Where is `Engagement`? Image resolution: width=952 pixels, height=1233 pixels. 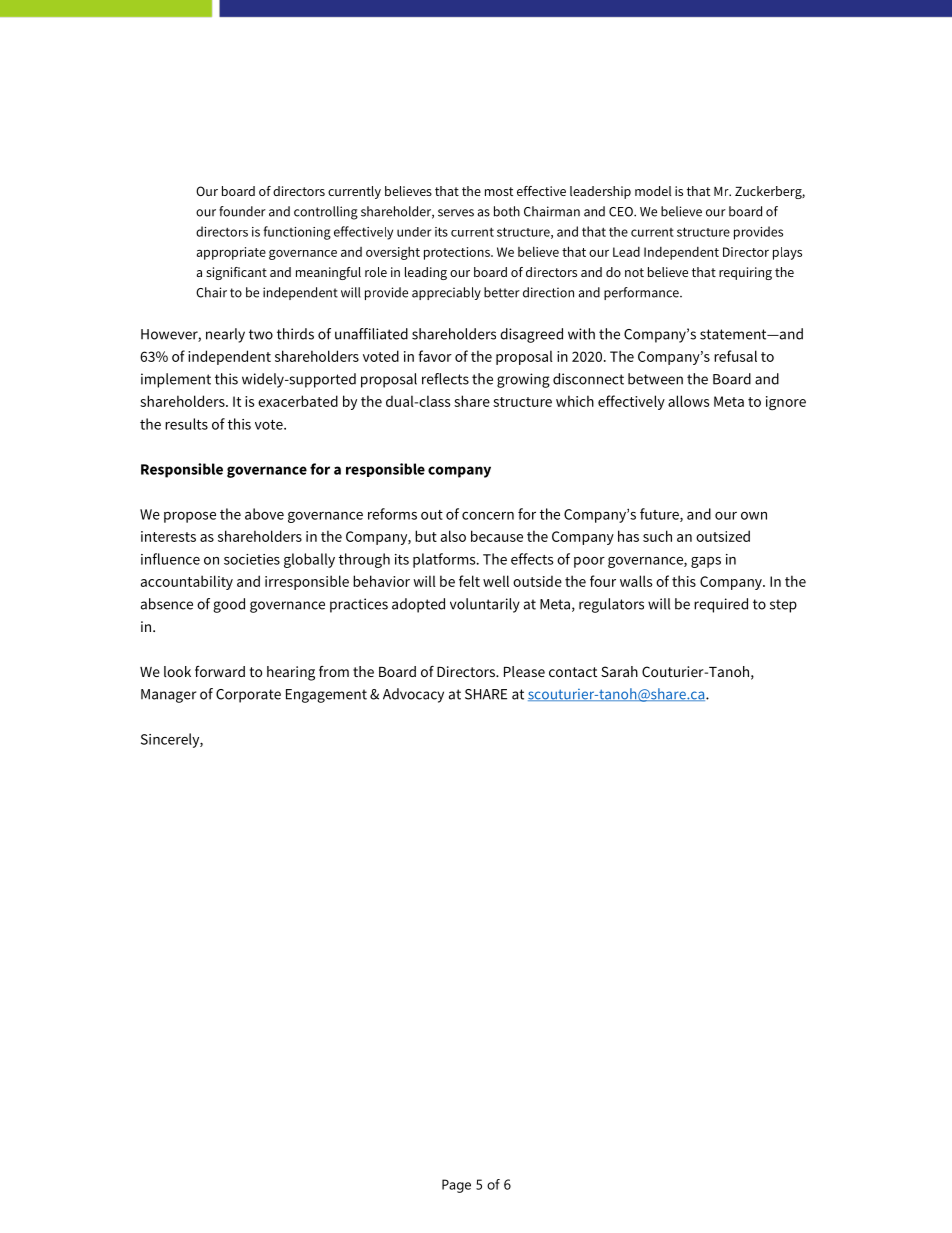 Engagement is located at coordinates (326, 696).
